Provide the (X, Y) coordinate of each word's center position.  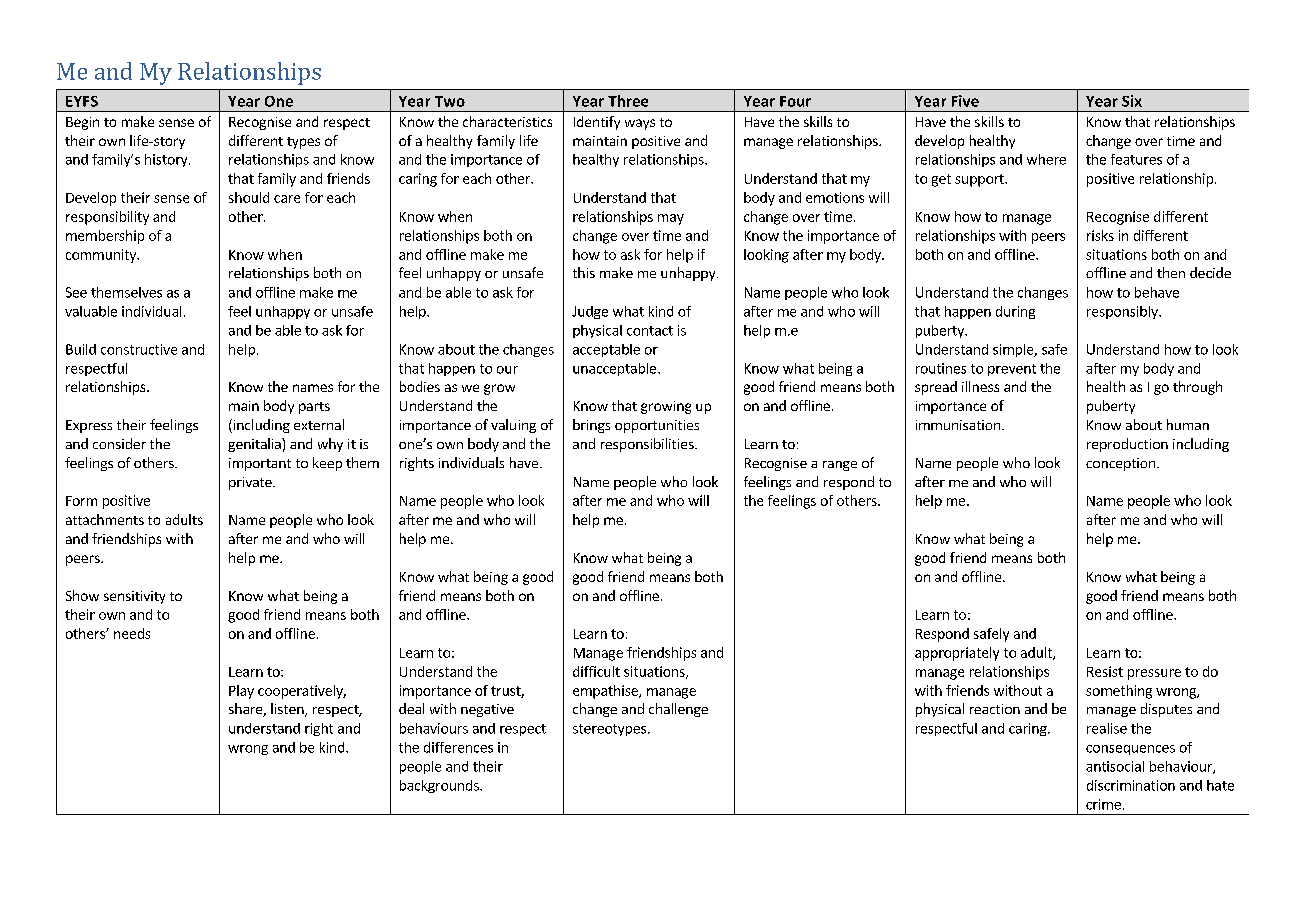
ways (640, 124)
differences (458, 747)
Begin (82, 123)
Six (1132, 101)
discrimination (1131, 785)
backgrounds (440, 786)
